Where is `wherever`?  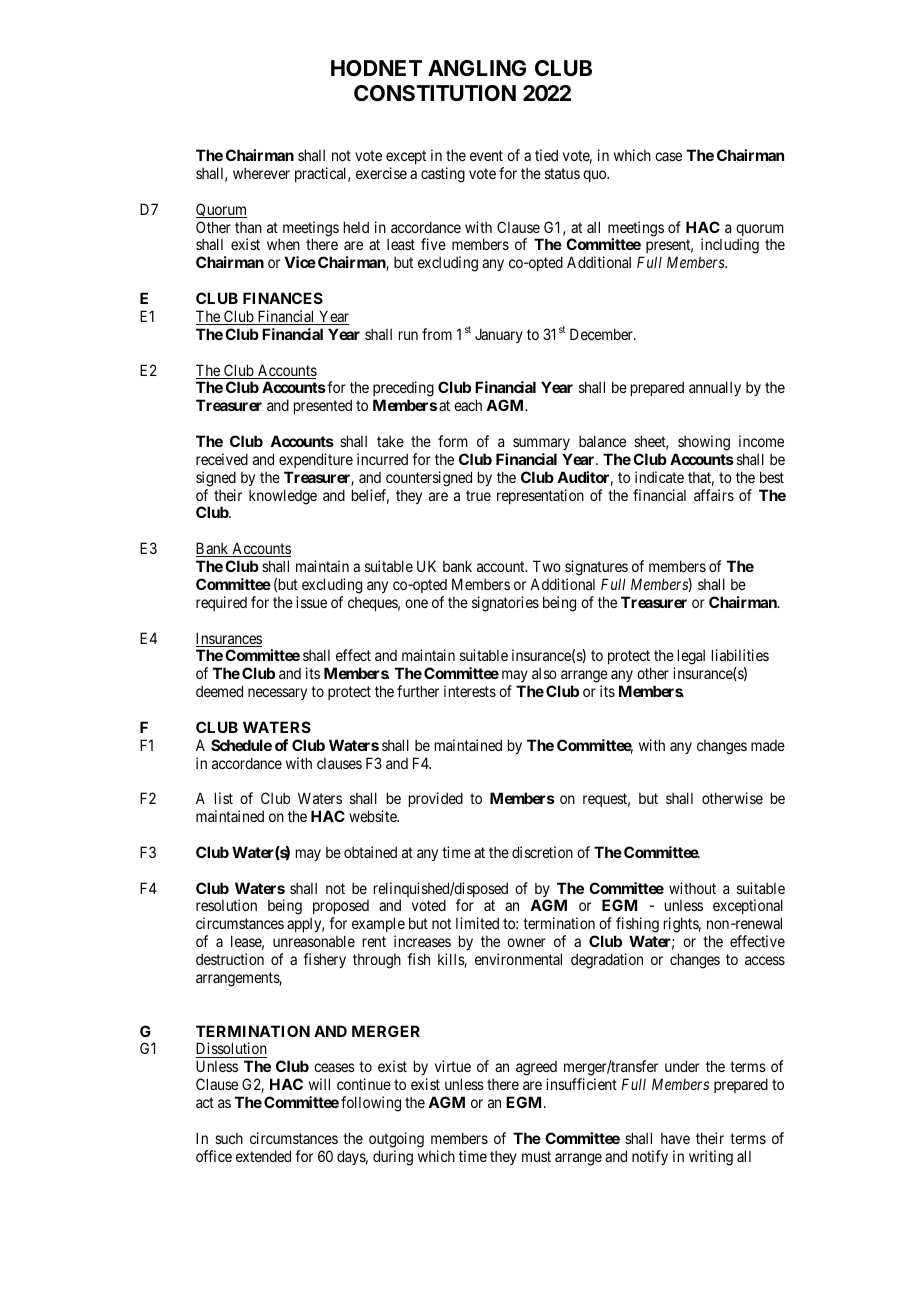 wherever is located at coordinates (261, 173).
